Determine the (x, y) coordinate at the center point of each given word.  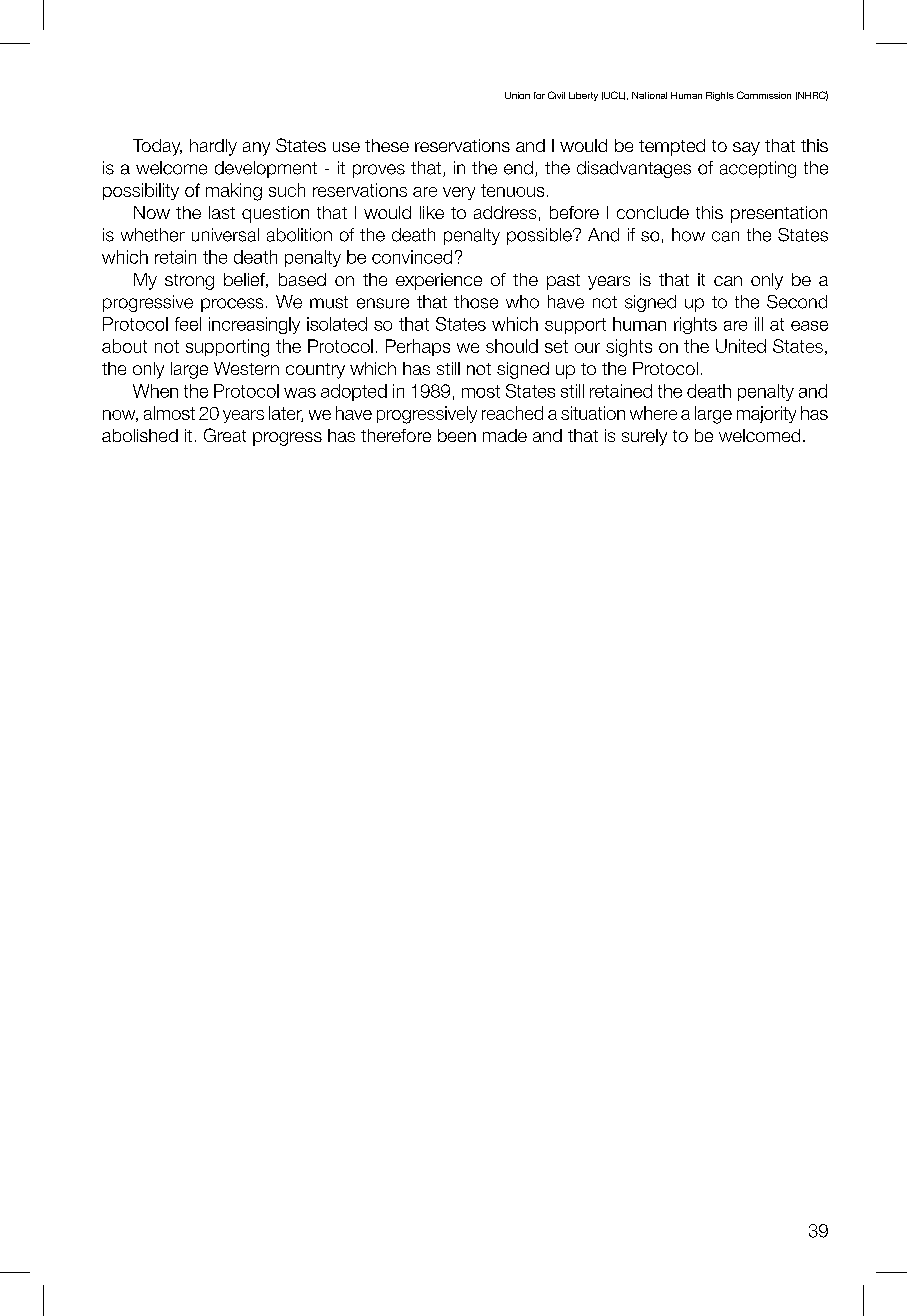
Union (517, 95)
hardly (213, 147)
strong (189, 282)
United (741, 346)
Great (225, 435)
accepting (758, 169)
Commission (764, 95)
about (124, 346)
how (688, 235)
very (459, 193)
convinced (412, 257)
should (512, 346)
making (234, 192)
